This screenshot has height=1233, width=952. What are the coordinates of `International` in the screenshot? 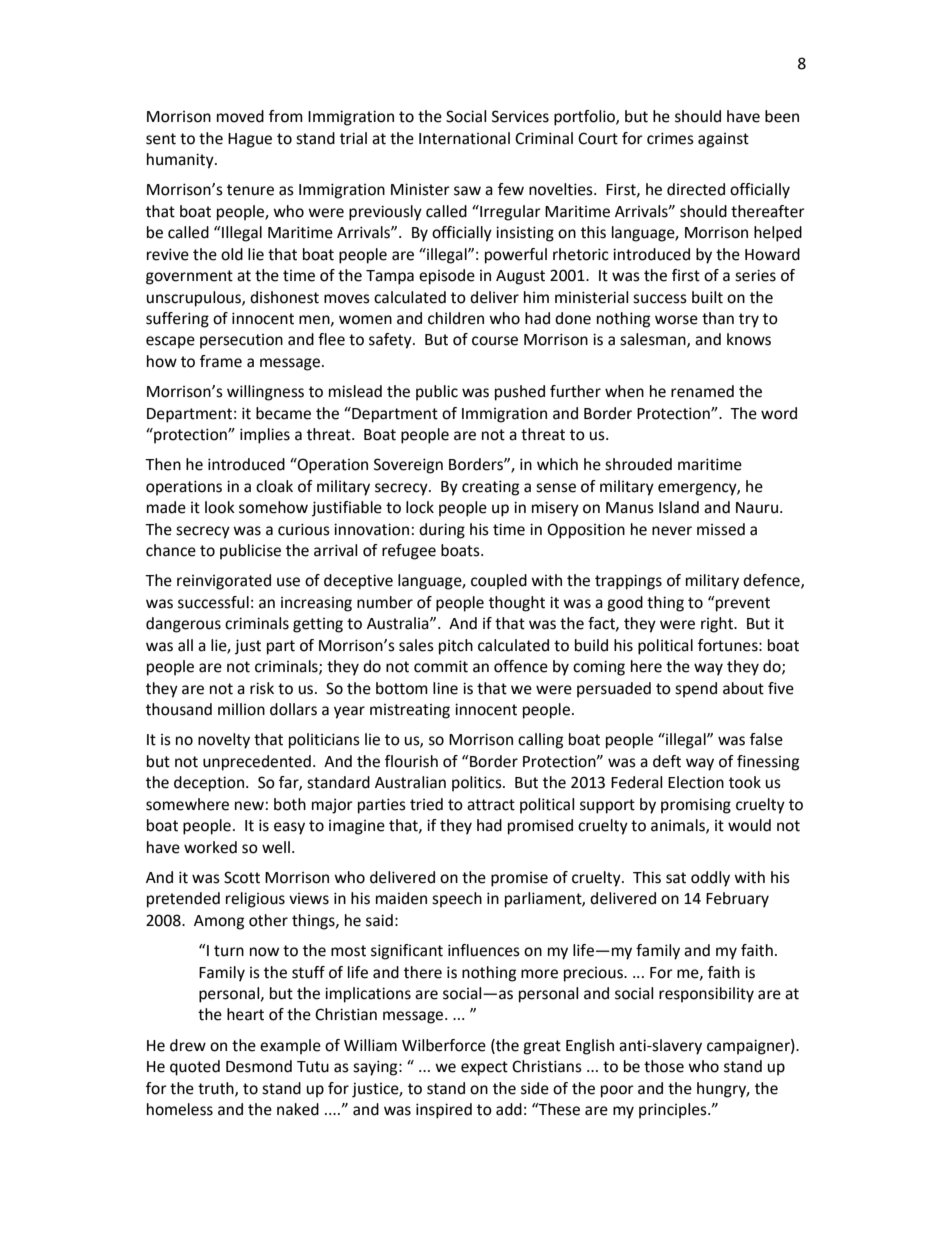 It's located at (464, 138).
